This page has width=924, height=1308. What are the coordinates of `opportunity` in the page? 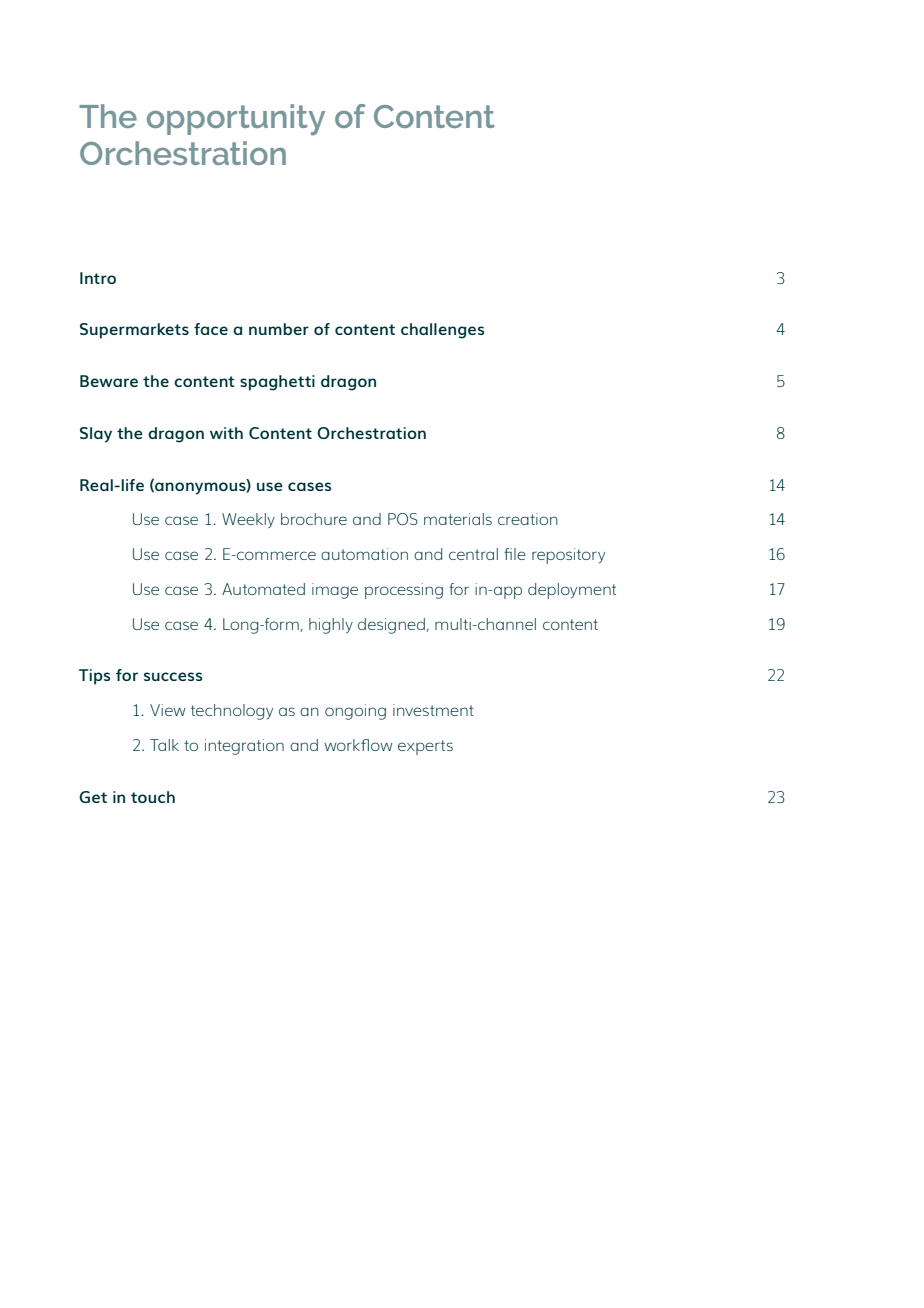 It's located at (236, 119).
